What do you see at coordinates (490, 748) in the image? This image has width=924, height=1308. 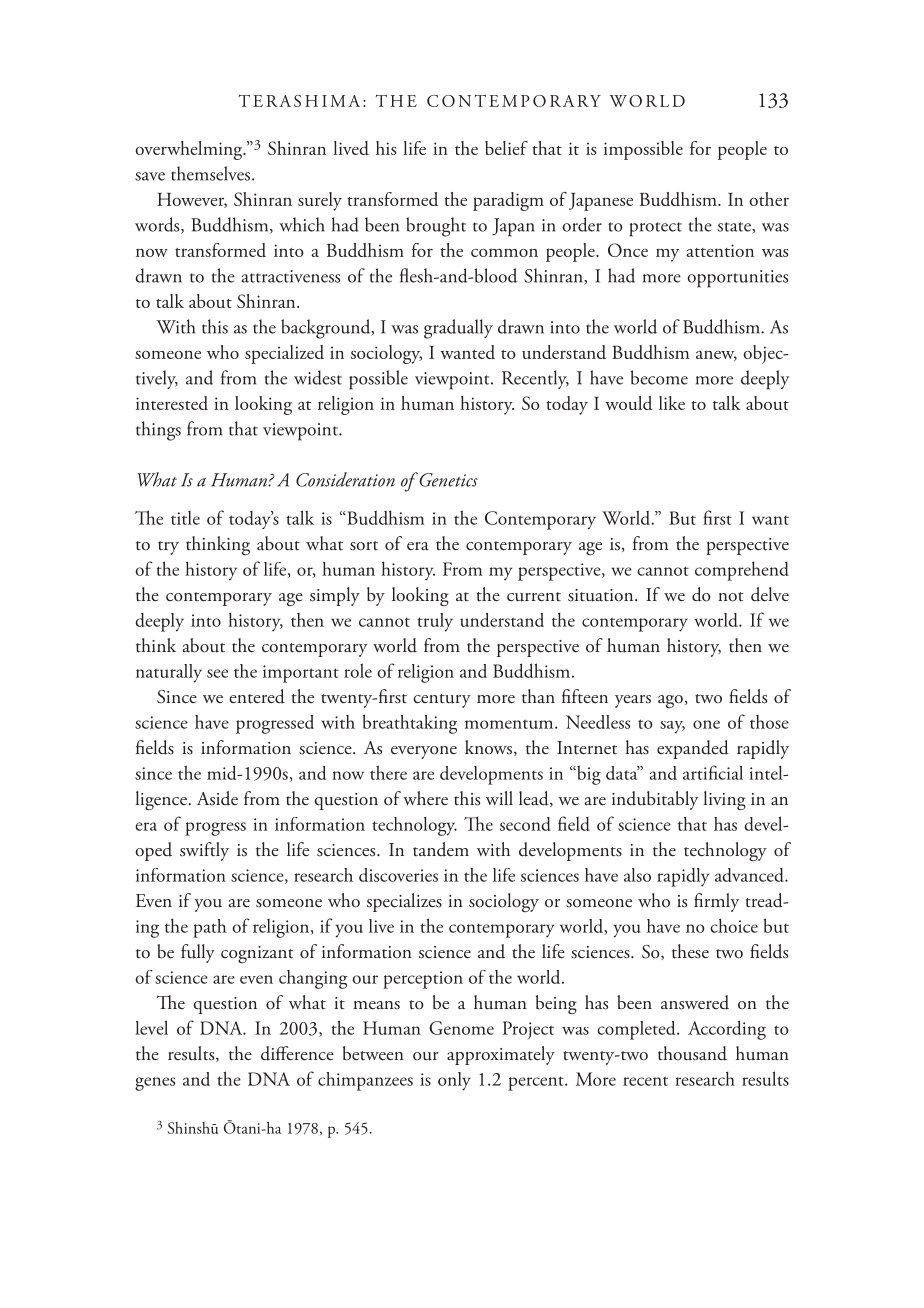 I see `knows` at bounding box center [490, 748].
